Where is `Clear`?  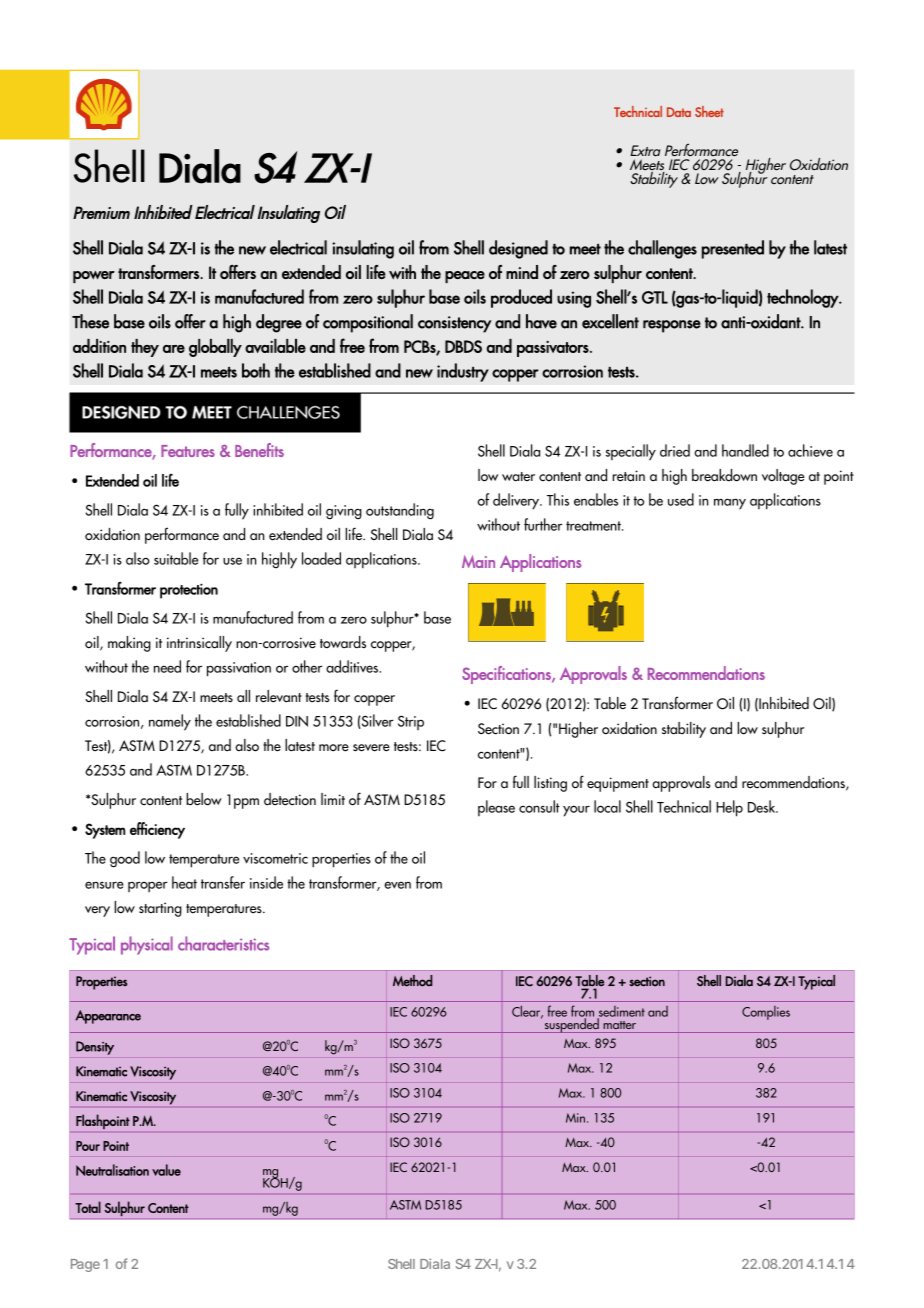
Clear is located at coordinates (527, 1012).
